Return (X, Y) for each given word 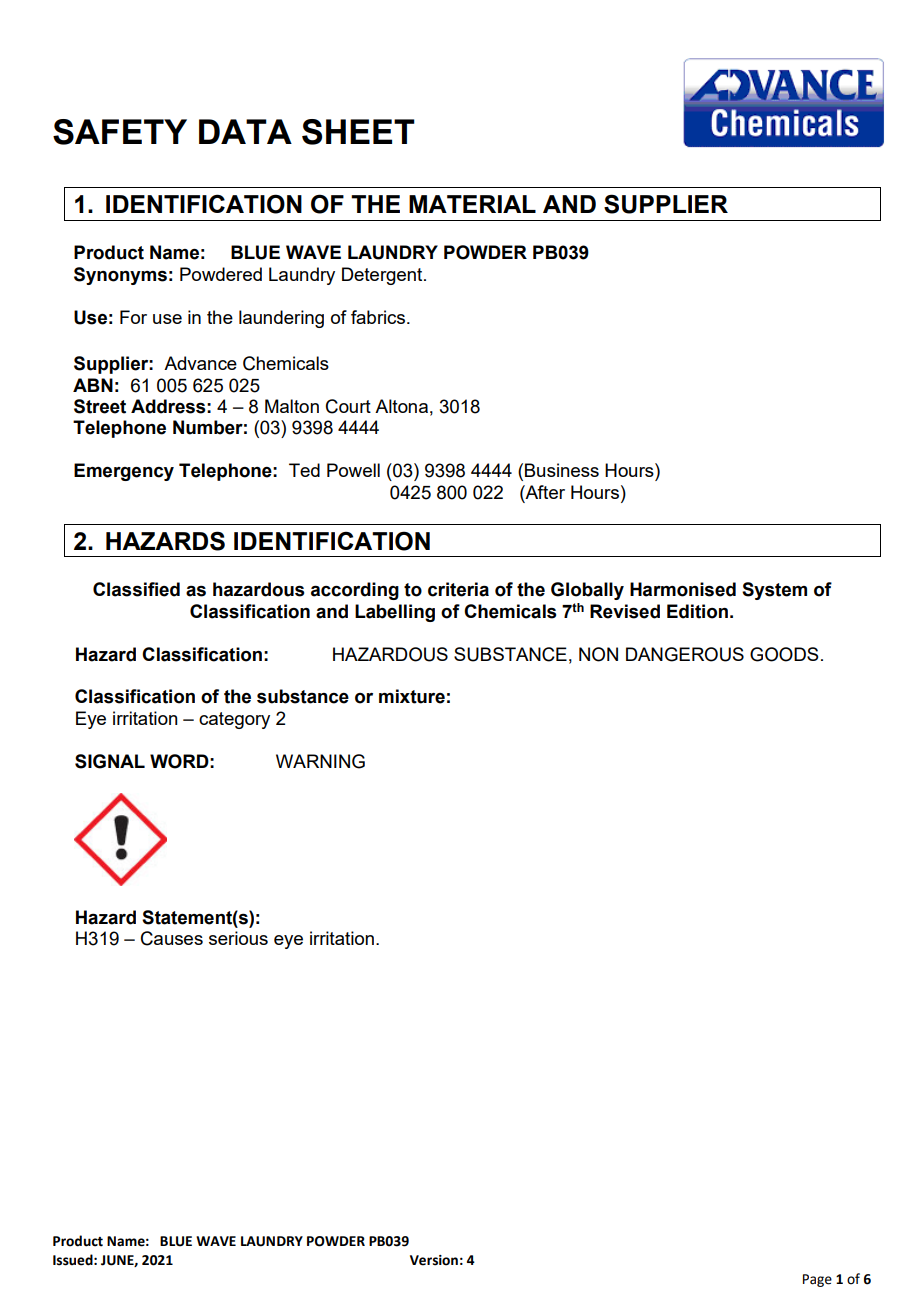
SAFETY (120, 132)
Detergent (383, 276)
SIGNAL (110, 761)
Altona (401, 406)
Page (817, 1280)
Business (562, 470)
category (234, 720)
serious (238, 938)
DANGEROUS (685, 654)
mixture (412, 696)
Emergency (124, 472)
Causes (172, 938)
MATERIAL (472, 204)
